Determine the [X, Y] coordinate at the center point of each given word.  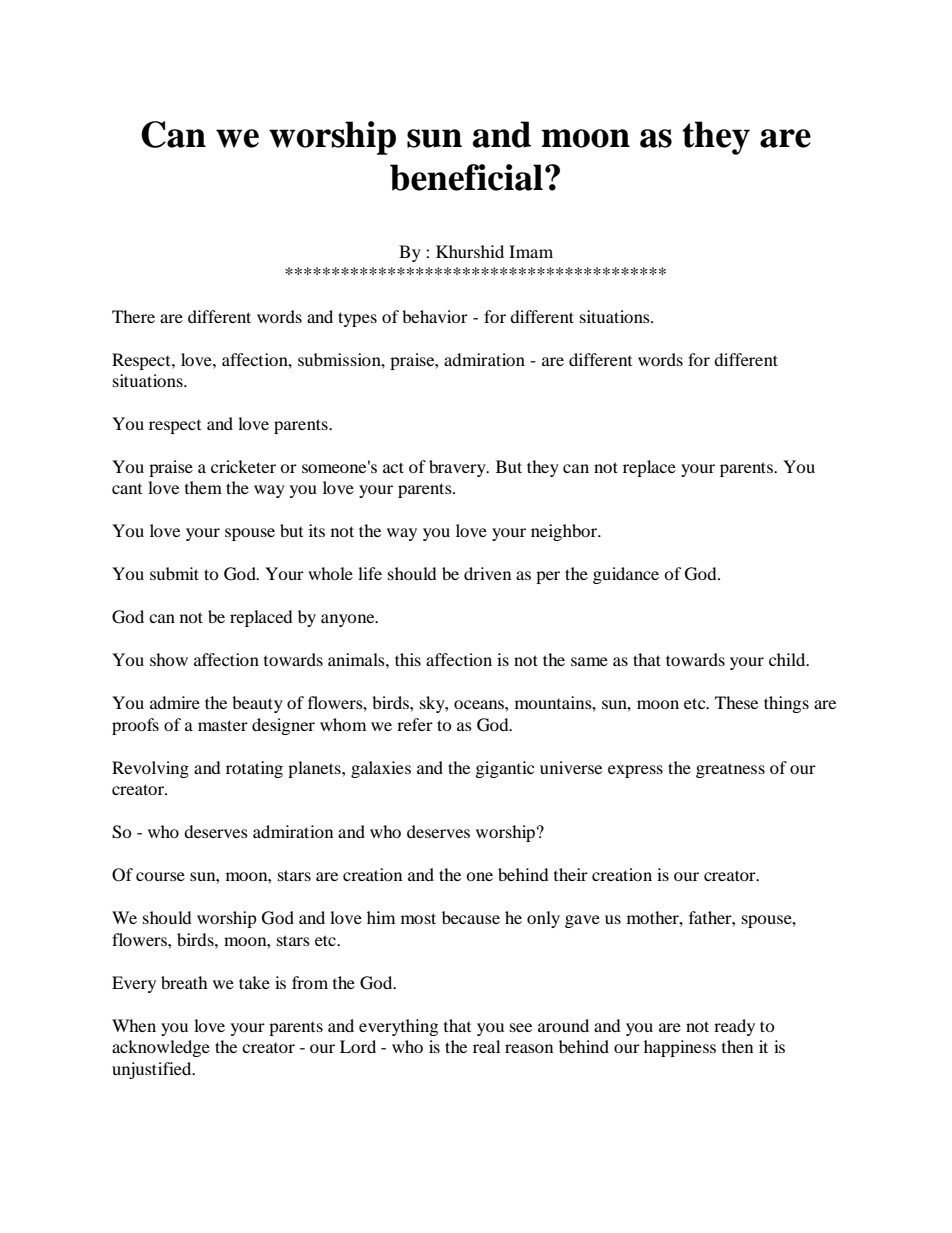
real [486, 1046]
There [133, 316]
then [737, 1046]
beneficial [466, 177]
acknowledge [161, 1048]
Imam [531, 251]
